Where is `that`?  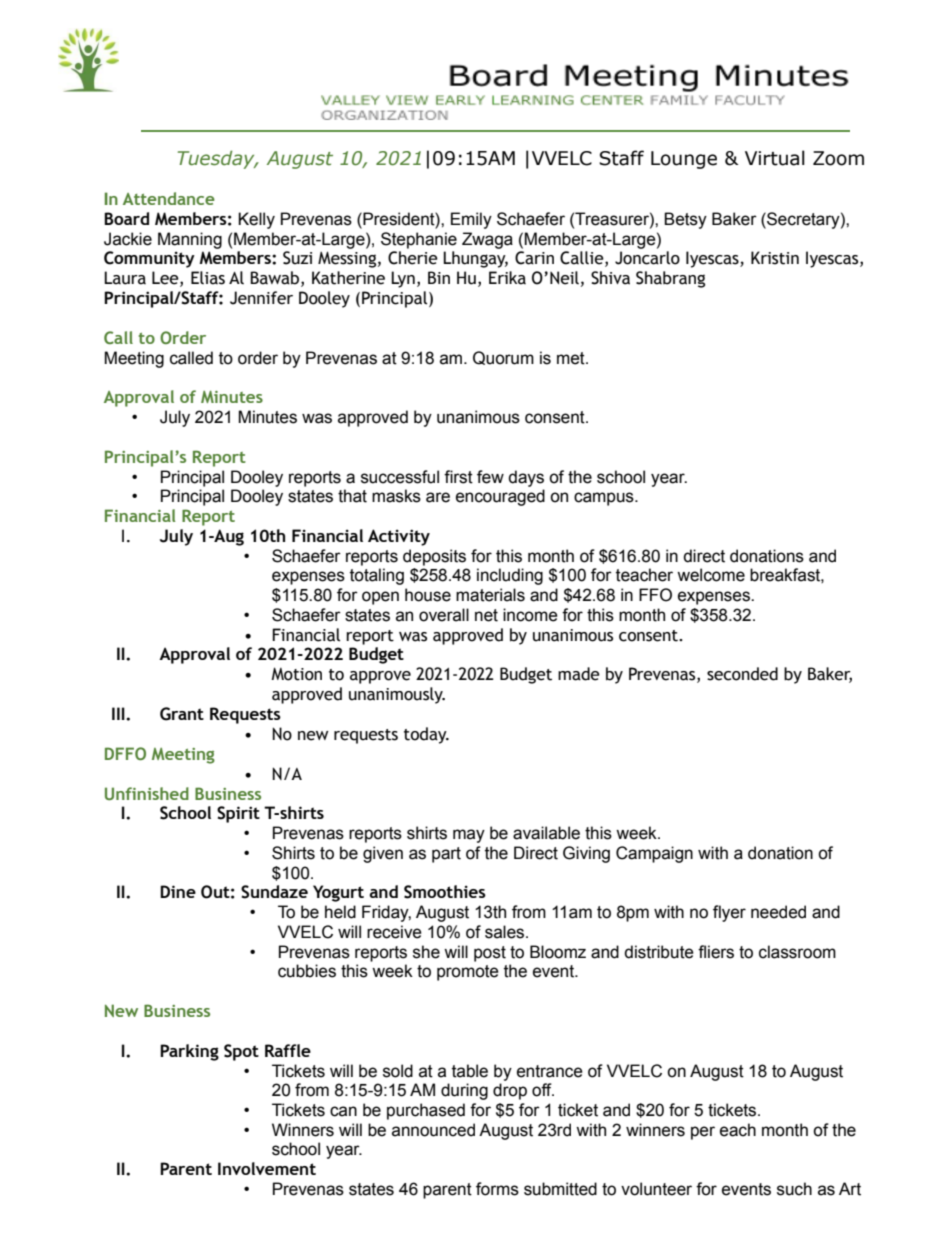
that is located at coordinates (352, 496).
